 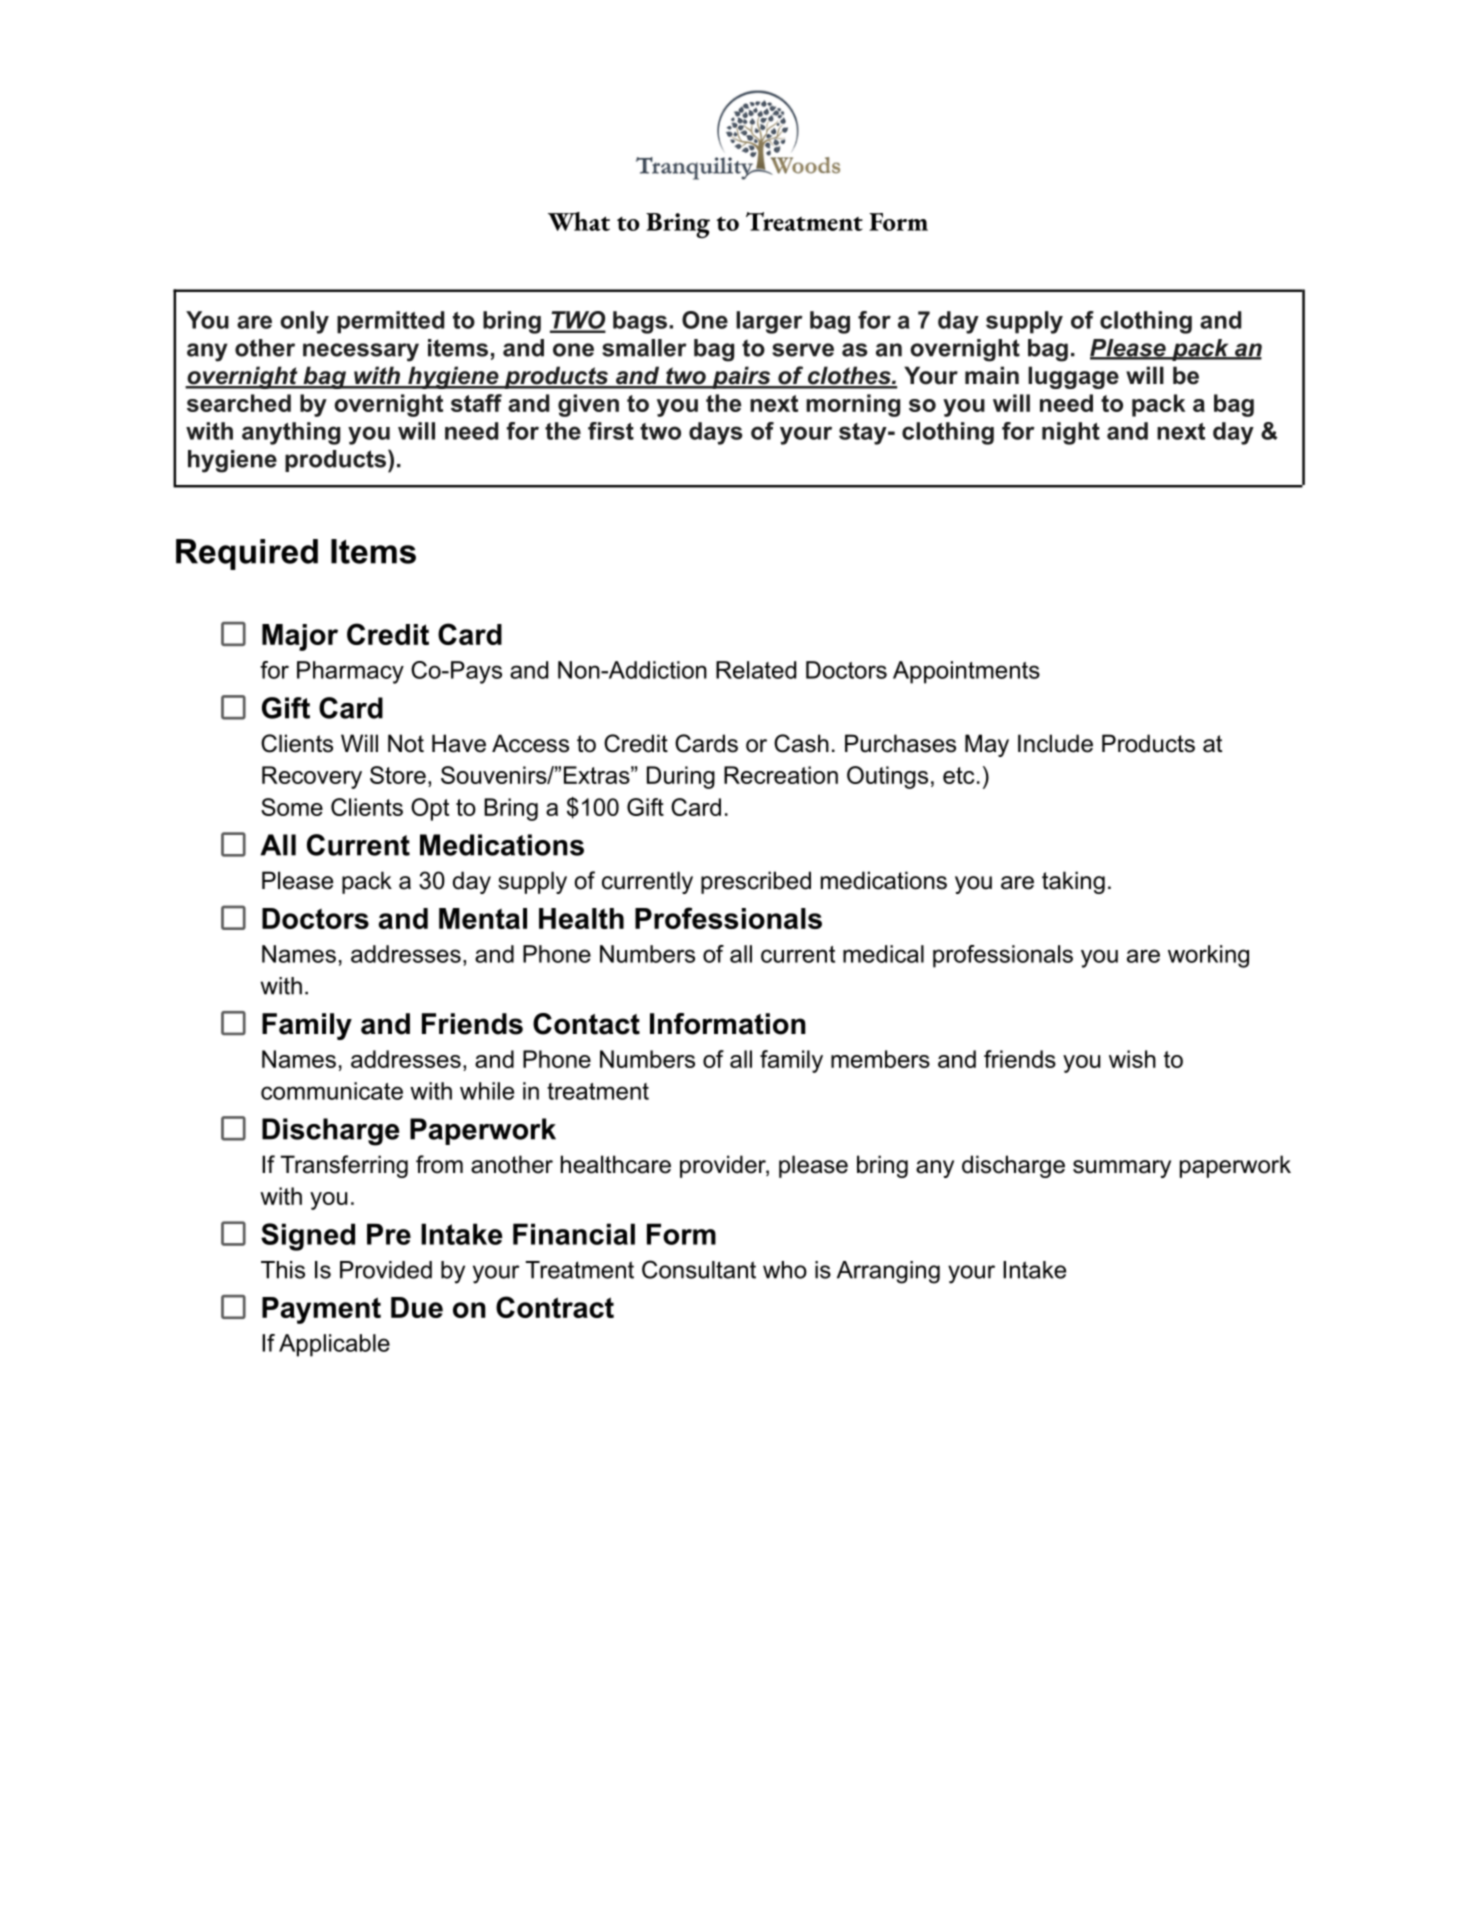 I want to click on Contact, so click(x=586, y=1024).
